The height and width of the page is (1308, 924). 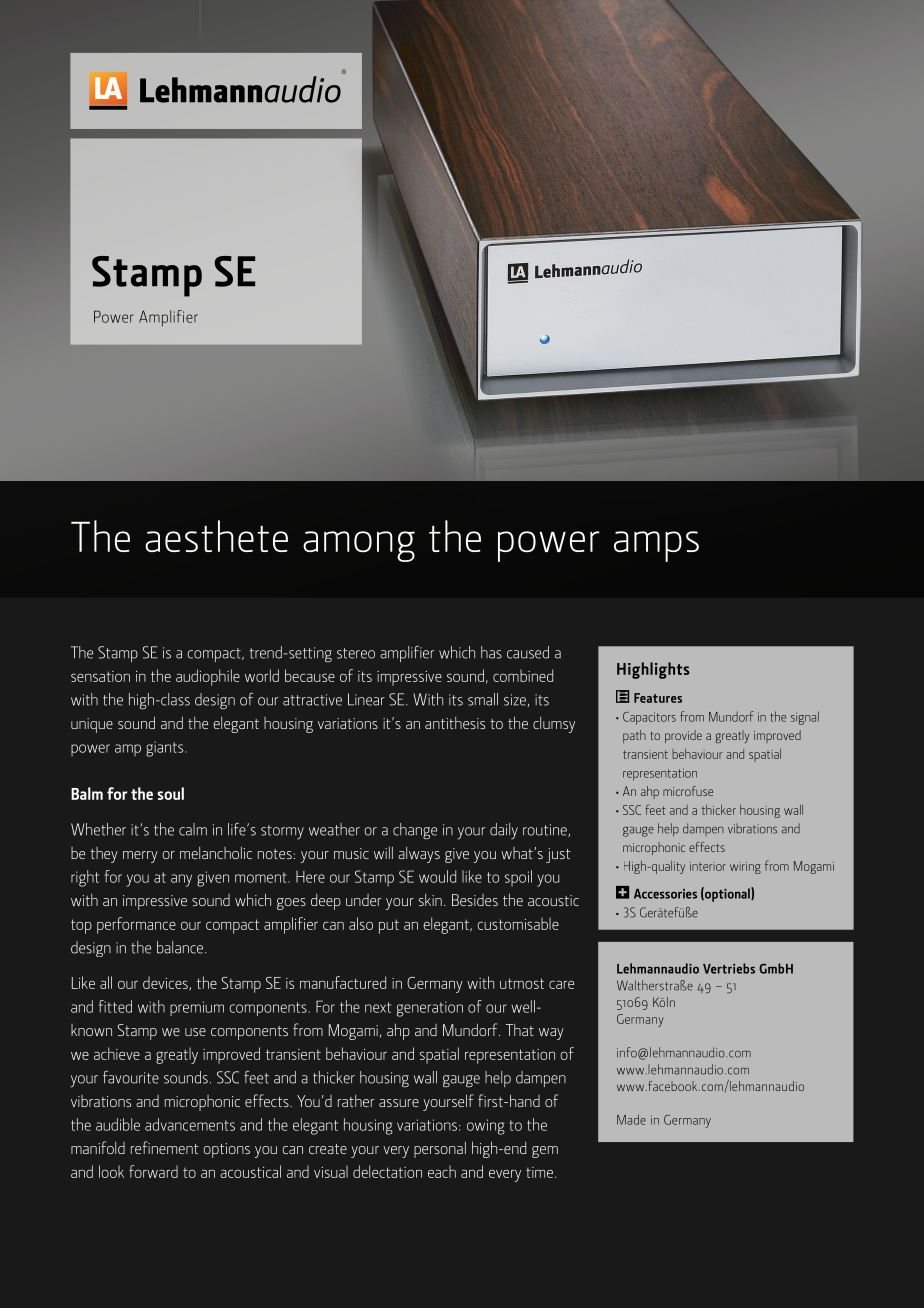 I want to click on giants, so click(x=166, y=749).
